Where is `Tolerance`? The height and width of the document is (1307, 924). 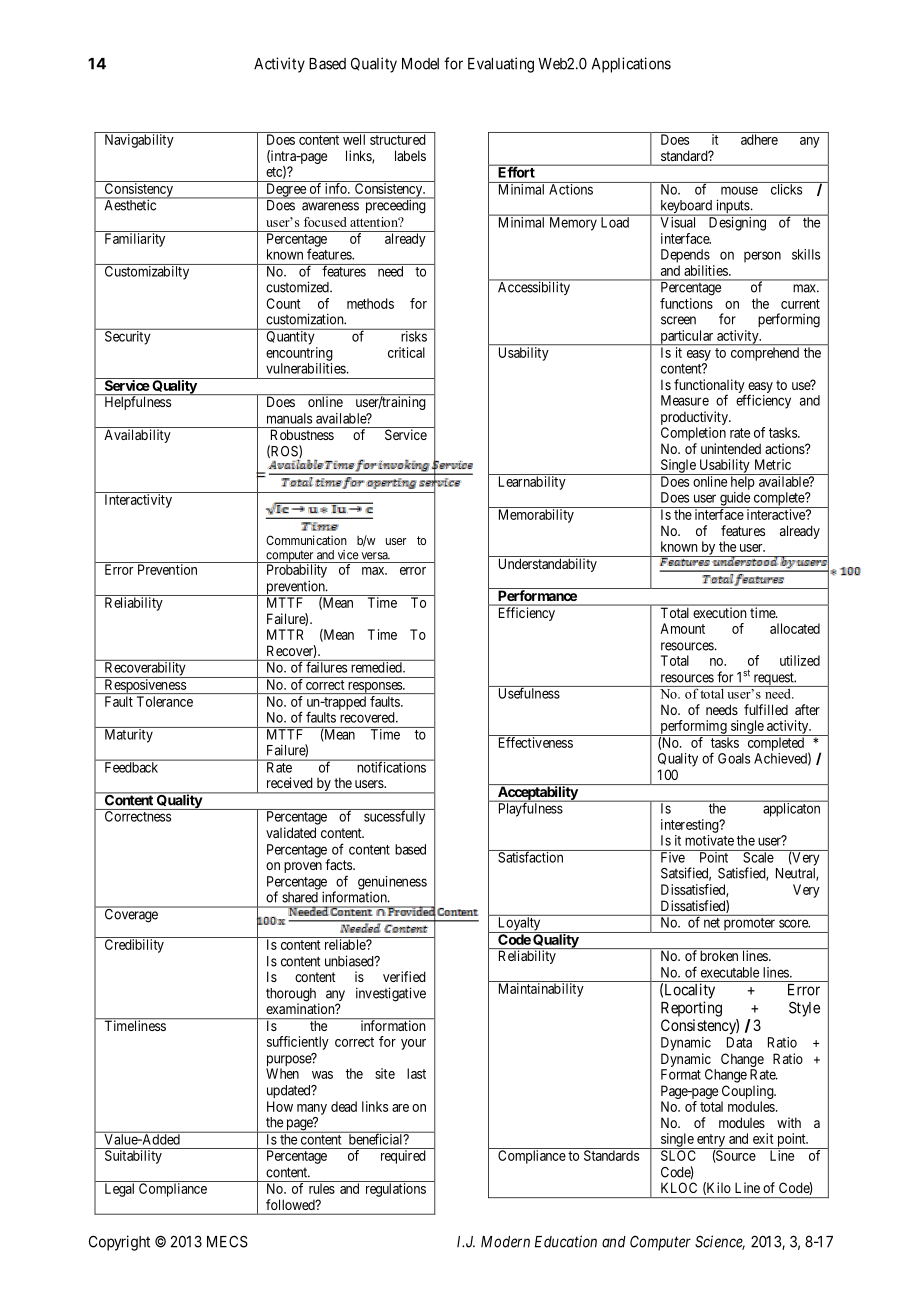
Tolerance is located at coordinates (165, 701).
